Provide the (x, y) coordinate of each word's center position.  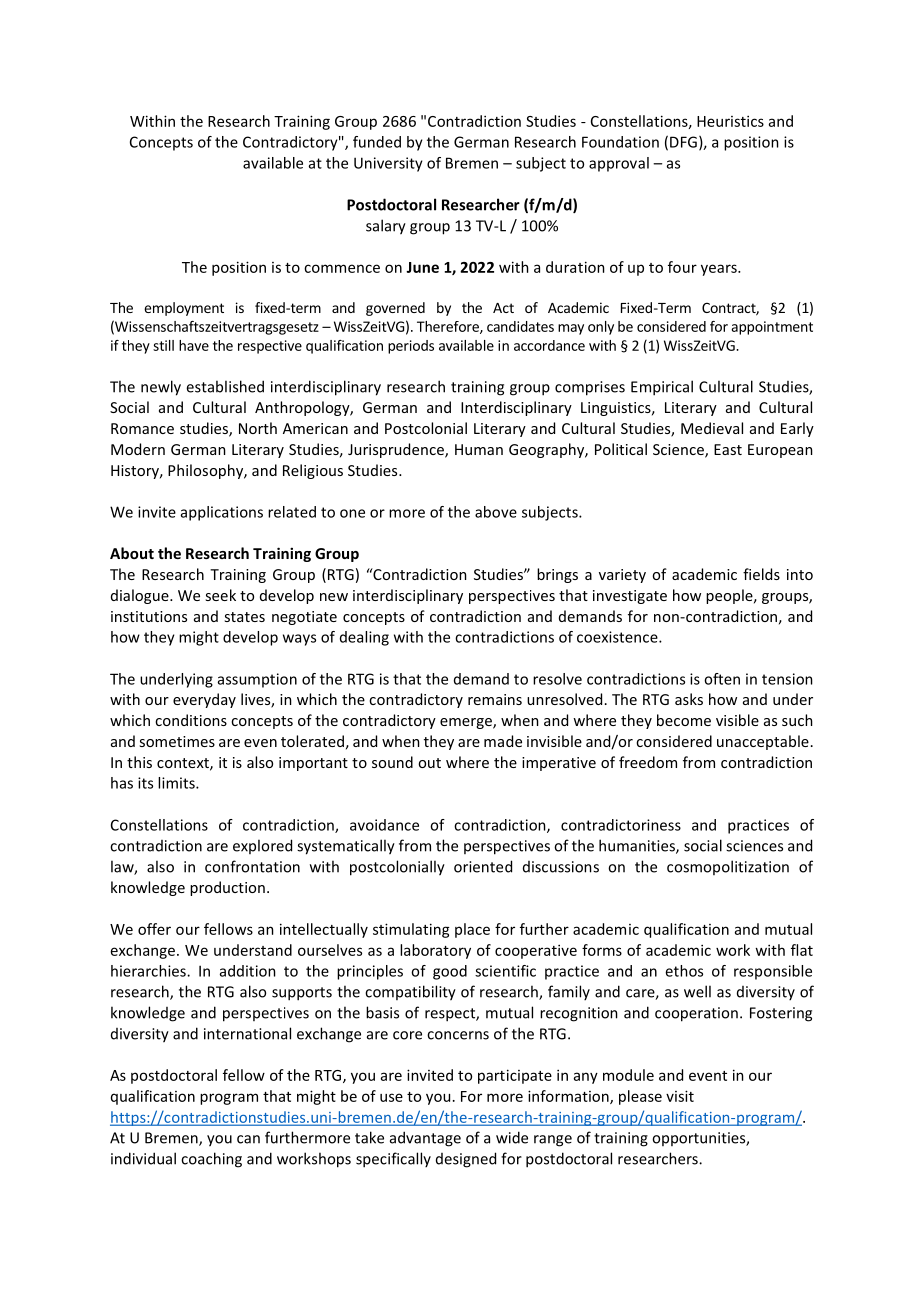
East (728, 449)
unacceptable (763, 742)
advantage (425, 1139)
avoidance (384, 825)
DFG (683, 142)
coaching (211, 1160)
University (388, 164)
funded (377, 142)
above (496, 512)
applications (222, 513)
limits (177, 783)
